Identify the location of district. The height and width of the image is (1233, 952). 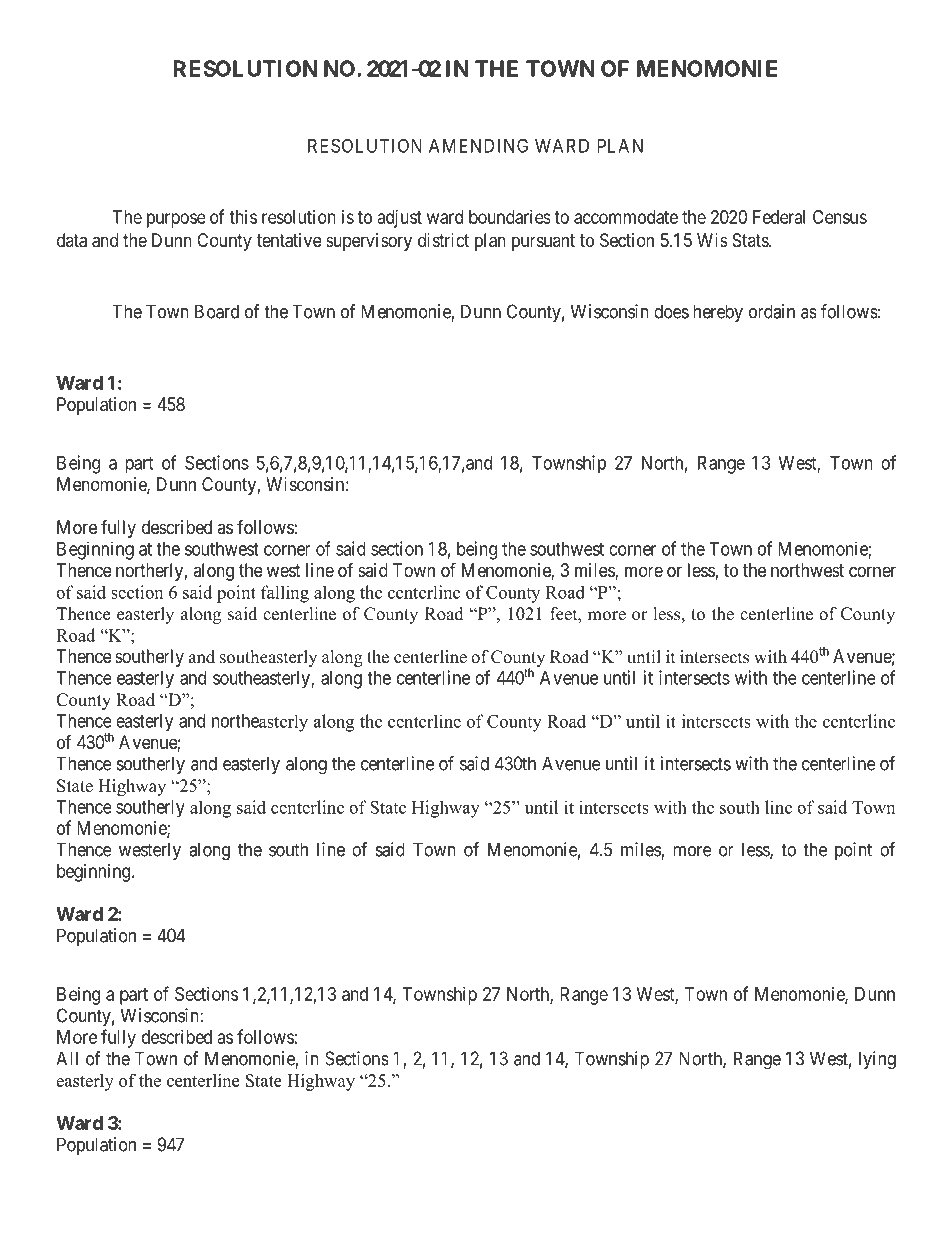
(443, 240).
